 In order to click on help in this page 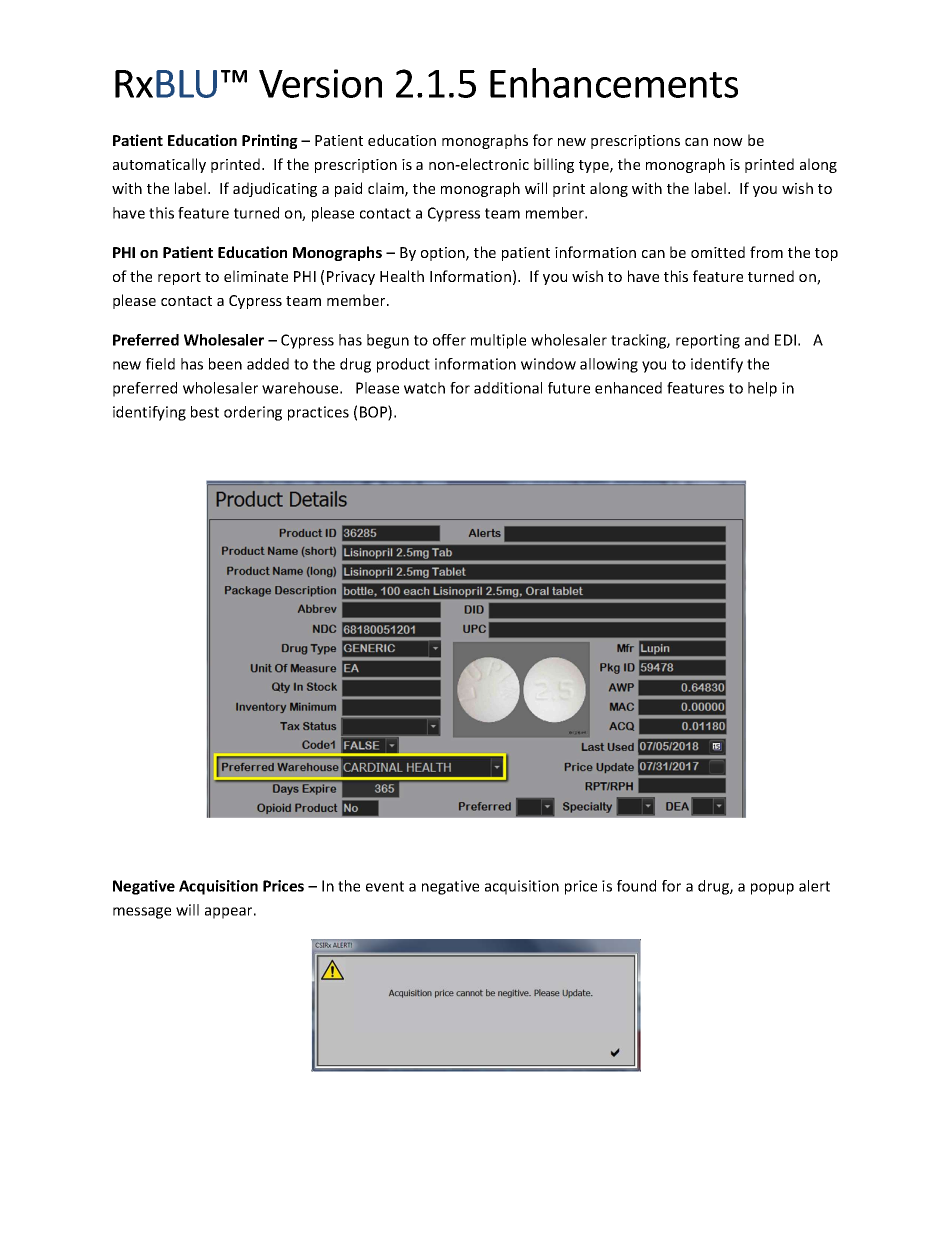, I will do `click(762, 389)`.
